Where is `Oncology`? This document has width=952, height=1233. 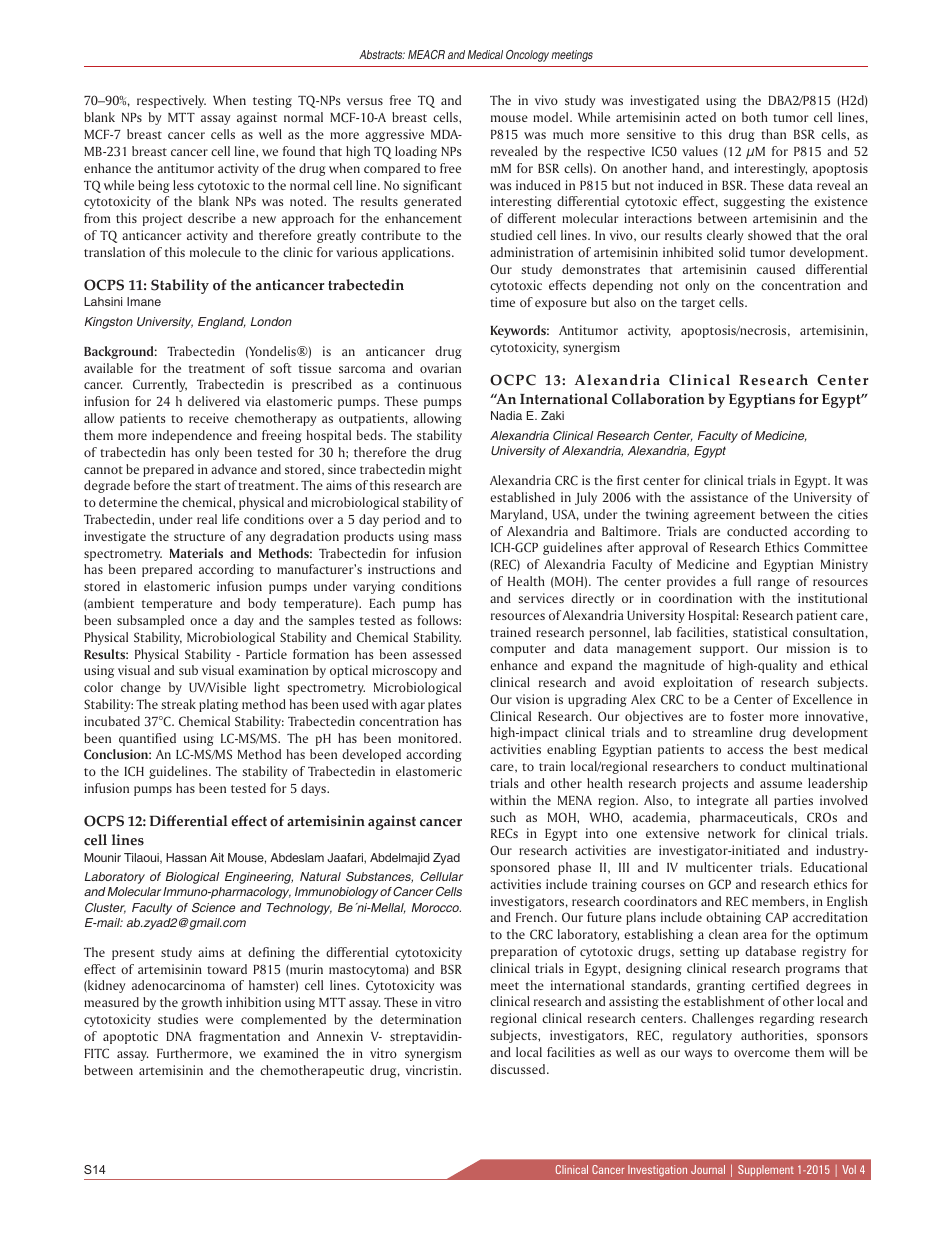
Oncology is located at coordinates (527, 56).
